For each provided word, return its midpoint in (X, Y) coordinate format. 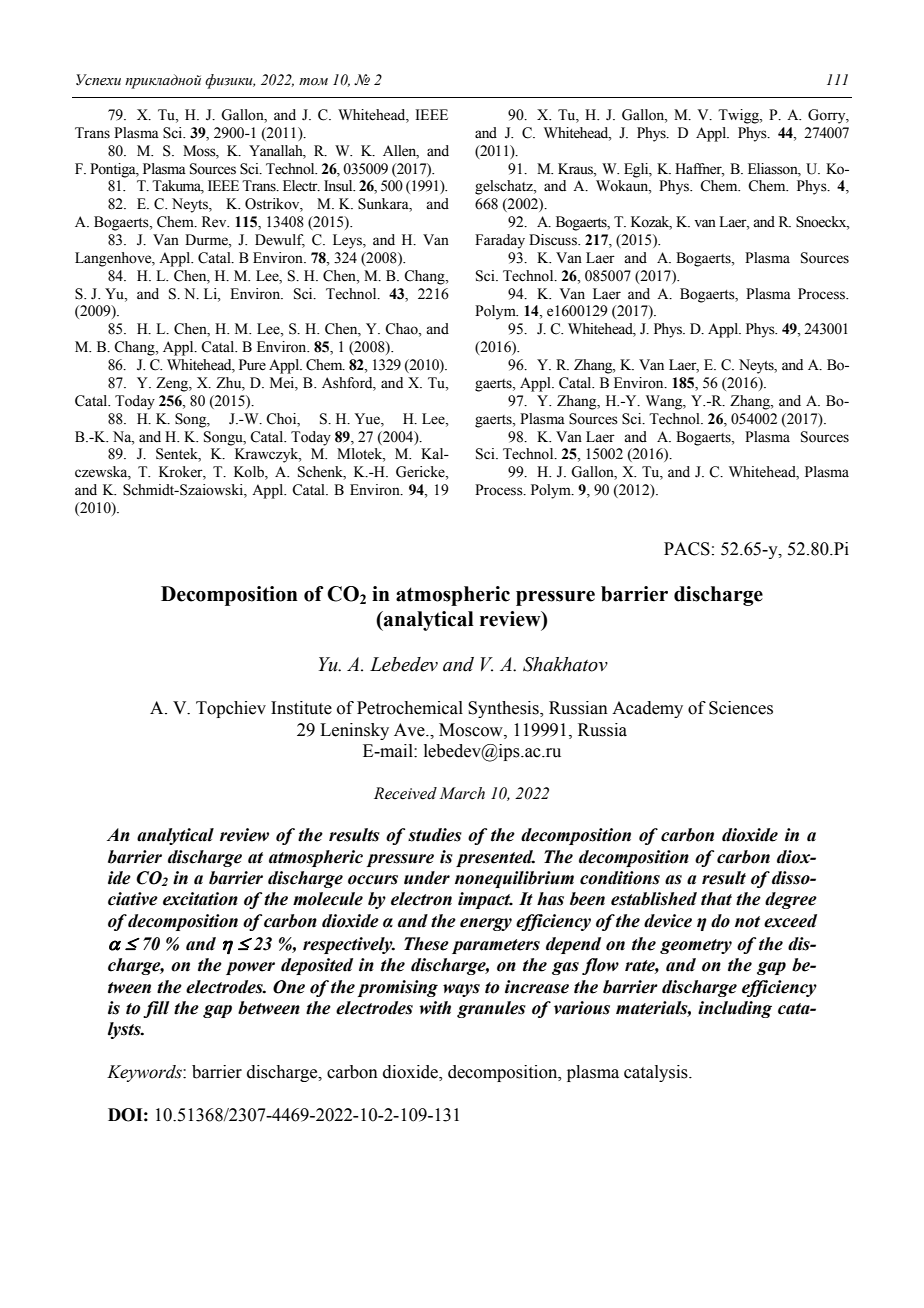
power (250, 968)
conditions (620, 878)
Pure (252, 365)
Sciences (741, 708)
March (462, 793)
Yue (368, 419)
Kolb (250, 473)
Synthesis (504, 709)
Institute (301, 708)
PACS (687, 549)
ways (461, 990)
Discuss (554, 240)
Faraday (500, 241)
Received (405, 793)
